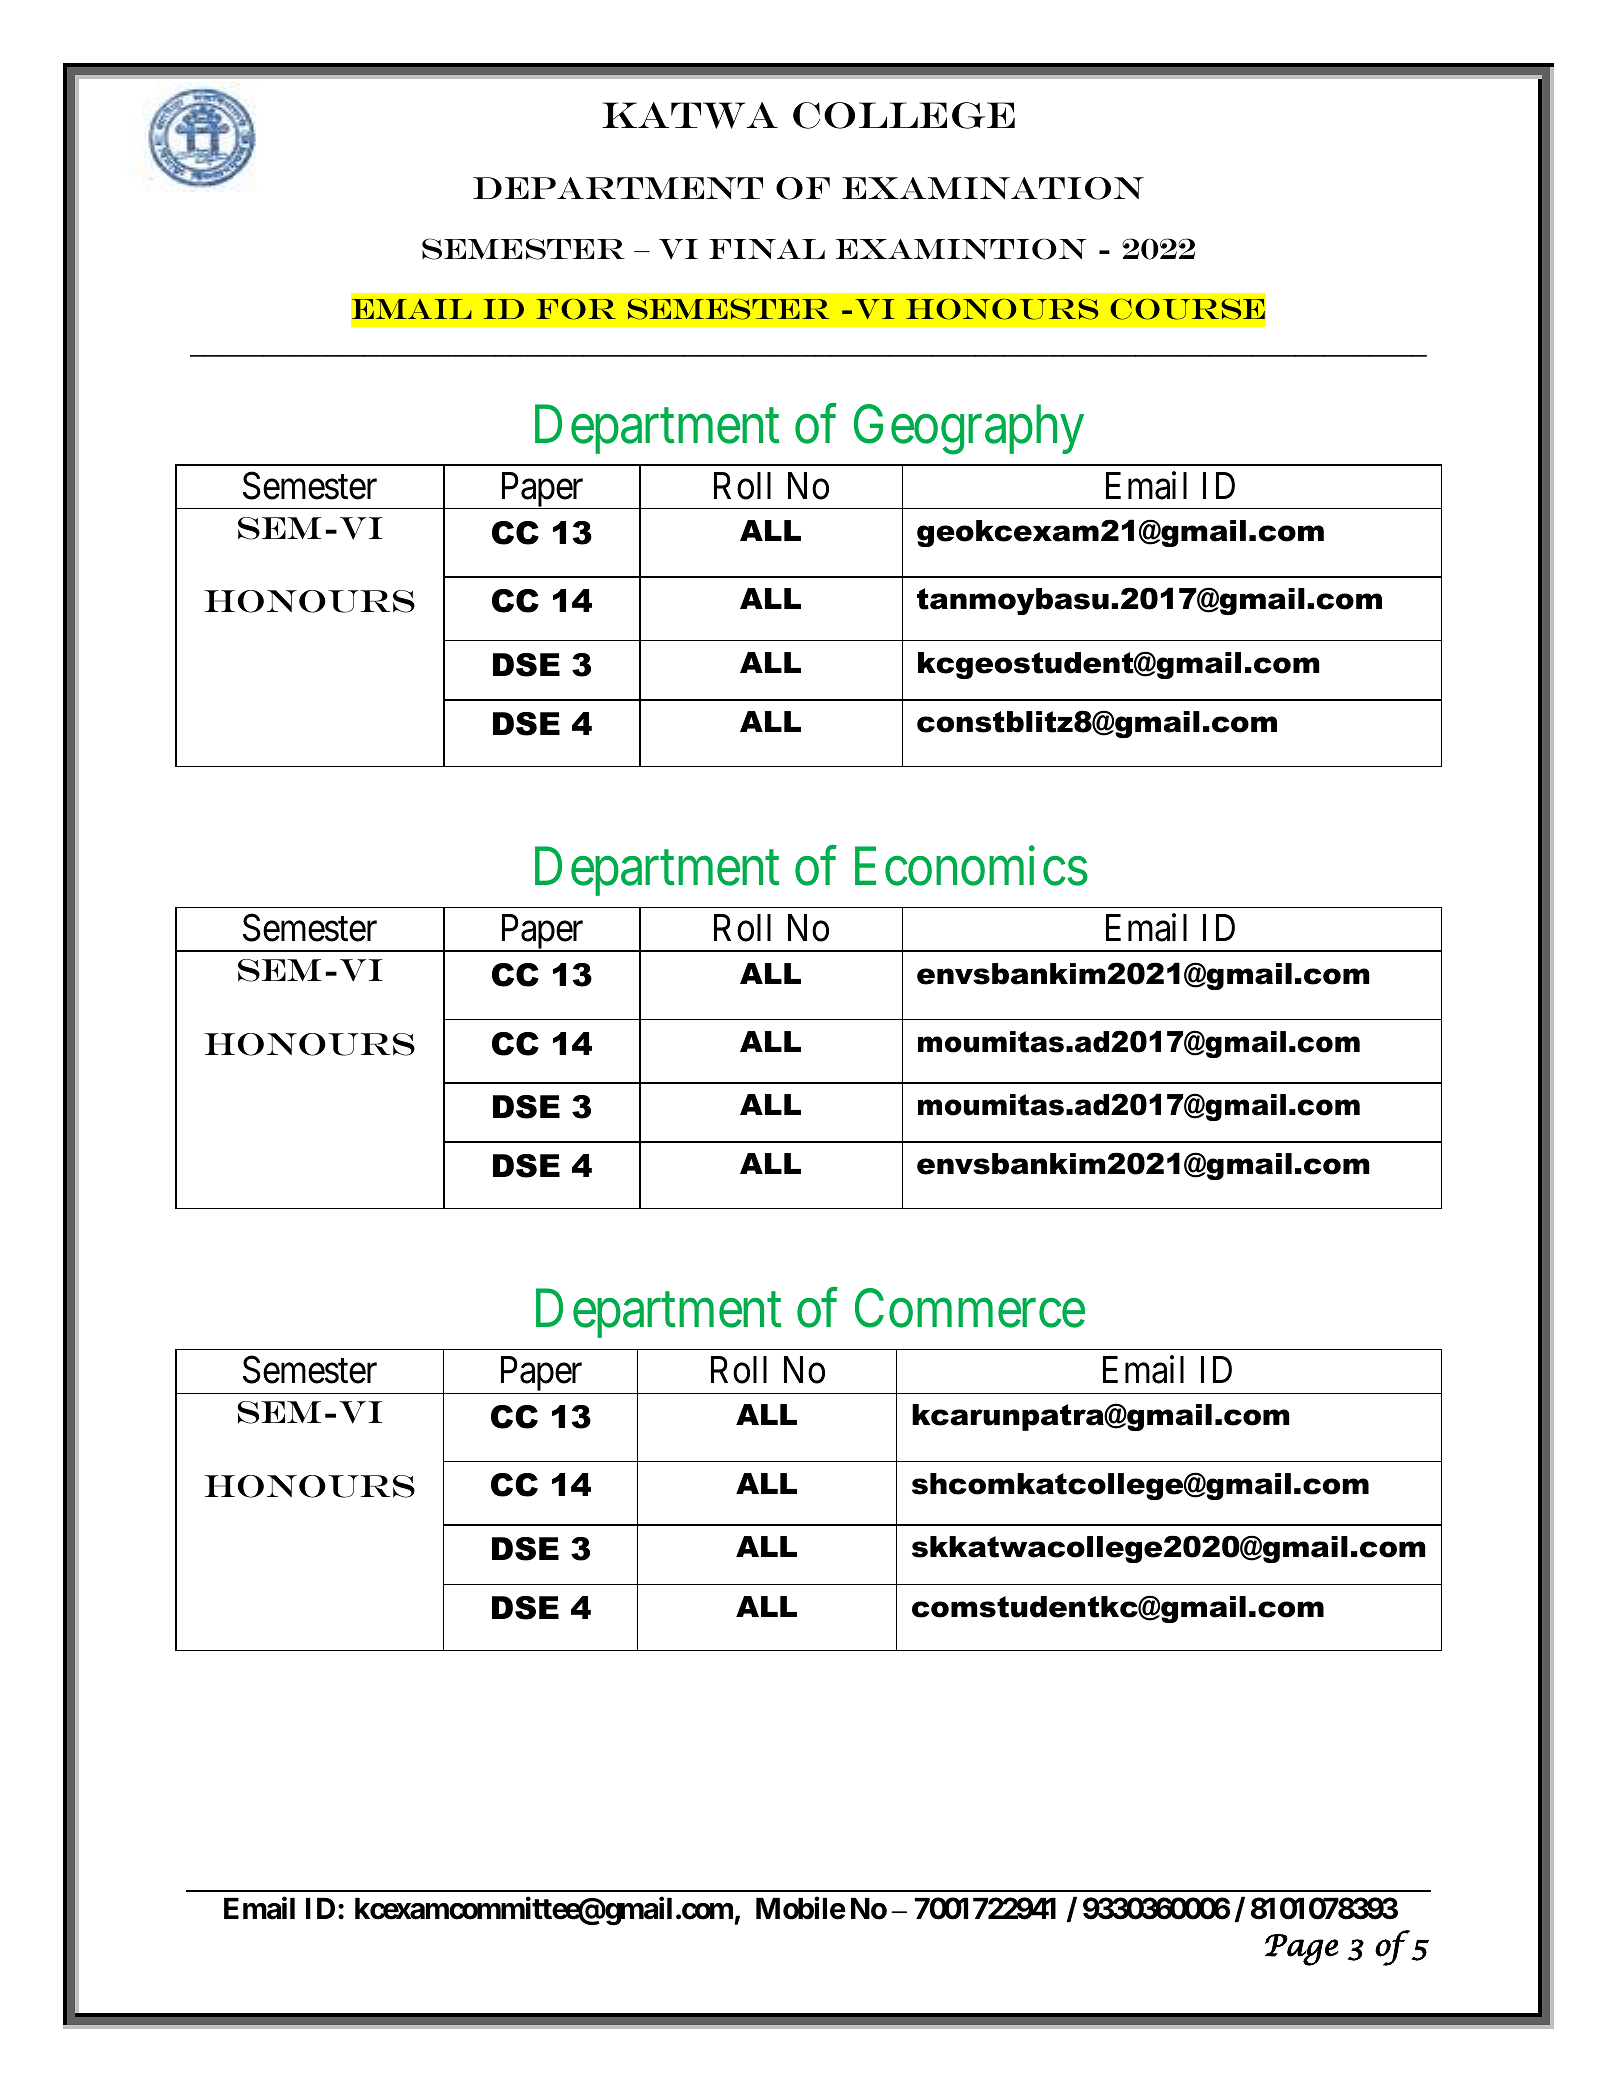 This page has height=2092, width=1617. I want to click on for, so click(576, 309).
